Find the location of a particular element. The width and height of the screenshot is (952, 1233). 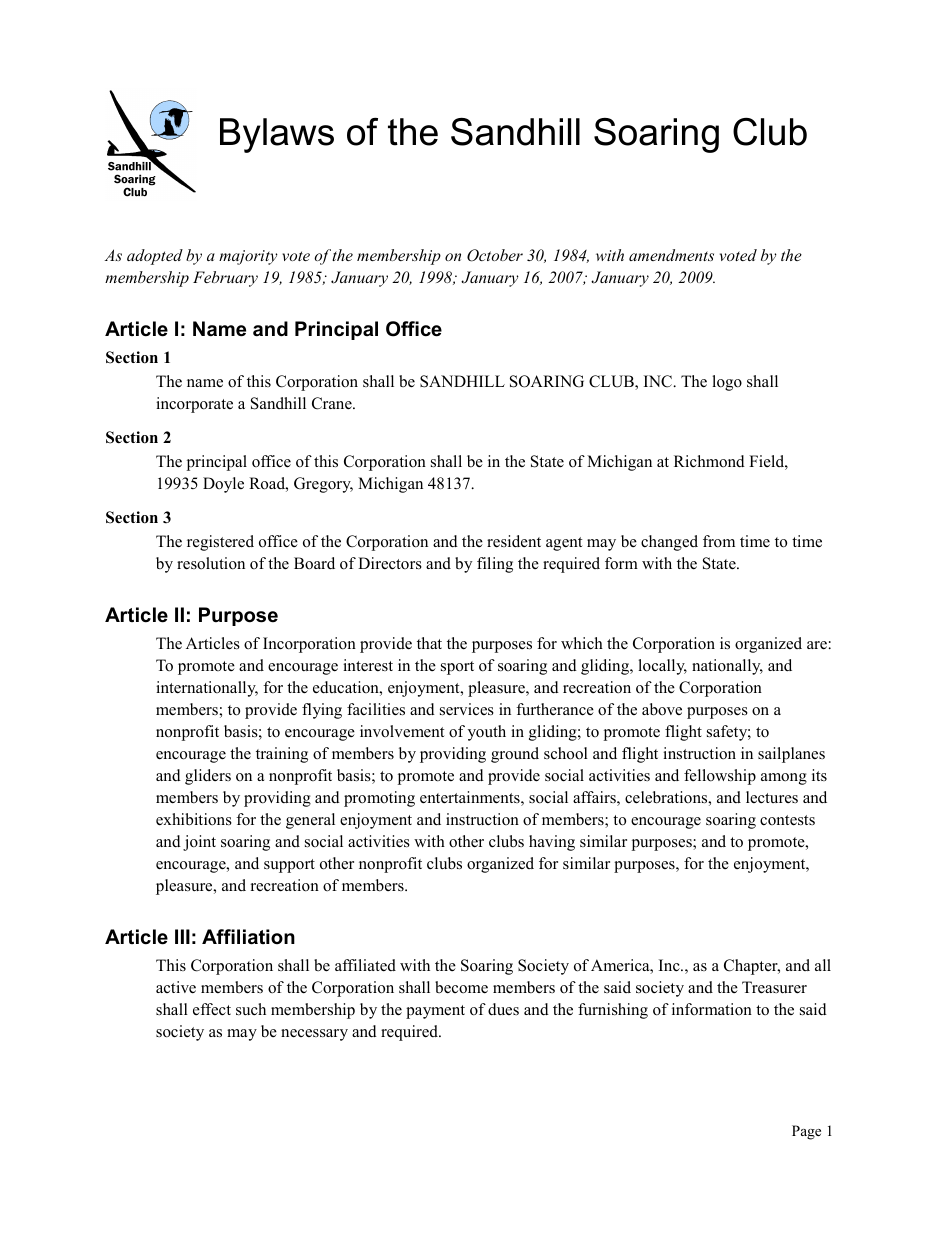

October is located at coordinates (495, 255).
